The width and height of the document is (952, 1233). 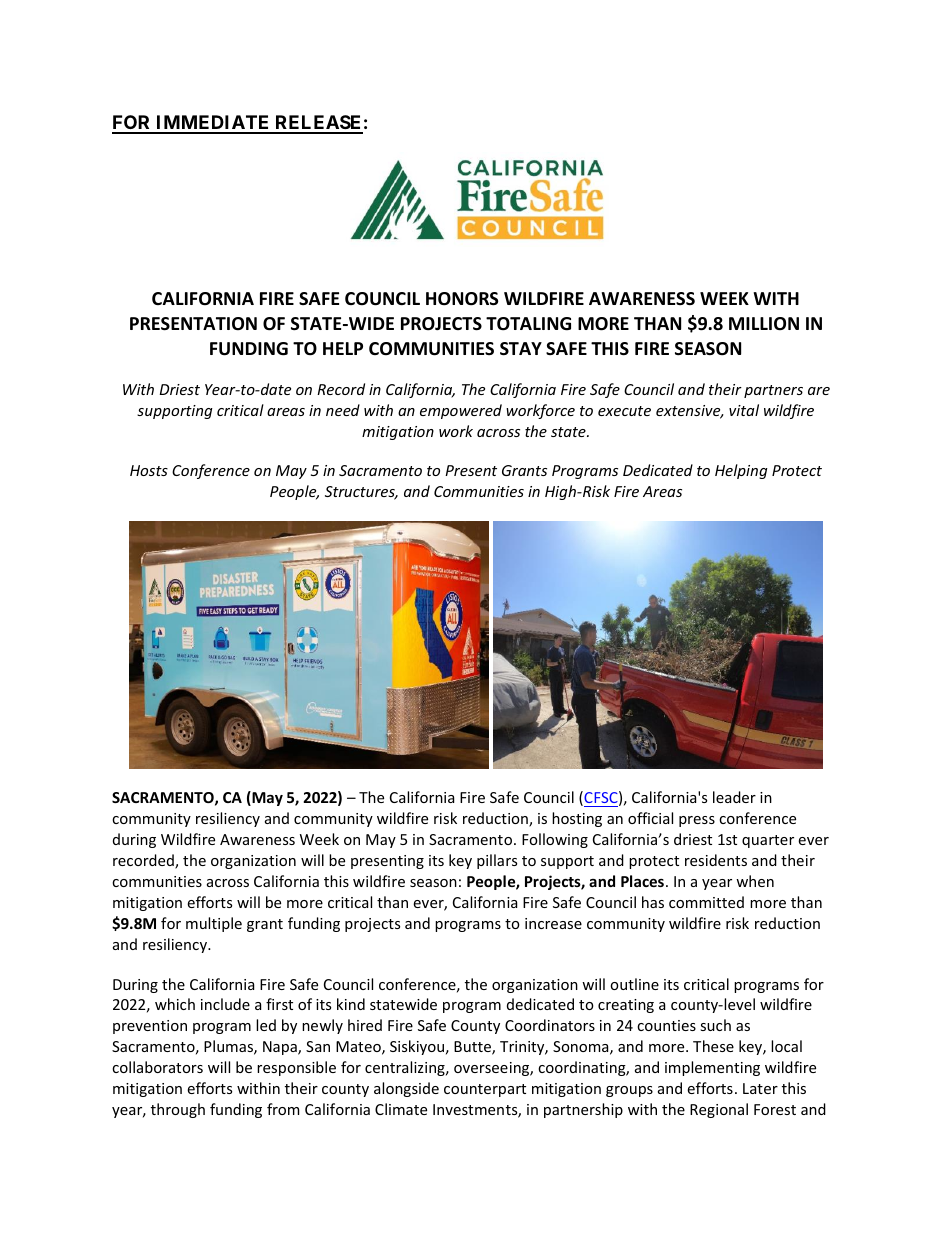 What do you see at coordinates (764, 323) in the document?
I see `MILLION` at bounding box center [764, 323].
